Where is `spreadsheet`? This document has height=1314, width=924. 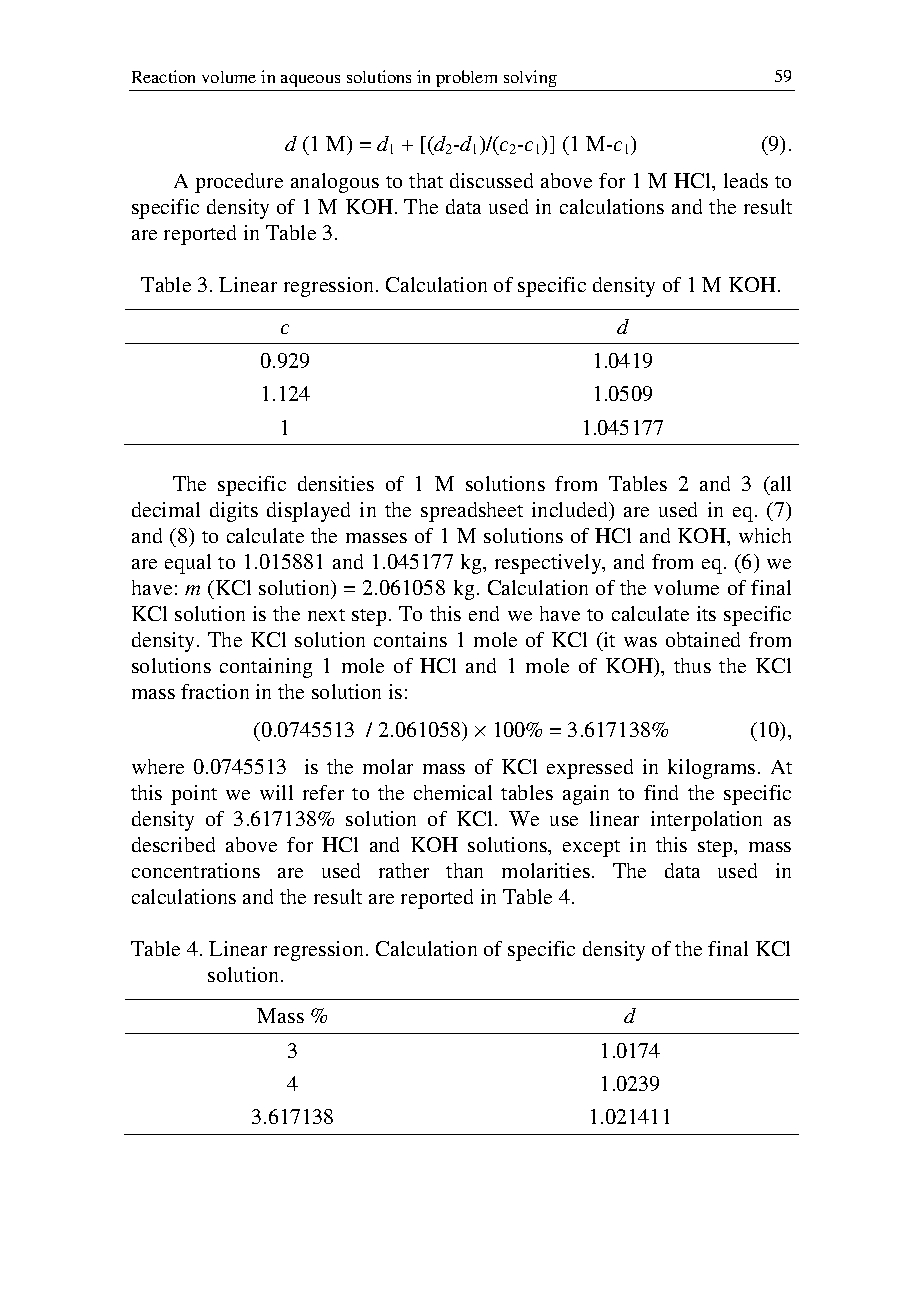
spreadsheet is located at coordinates (472, 512).
